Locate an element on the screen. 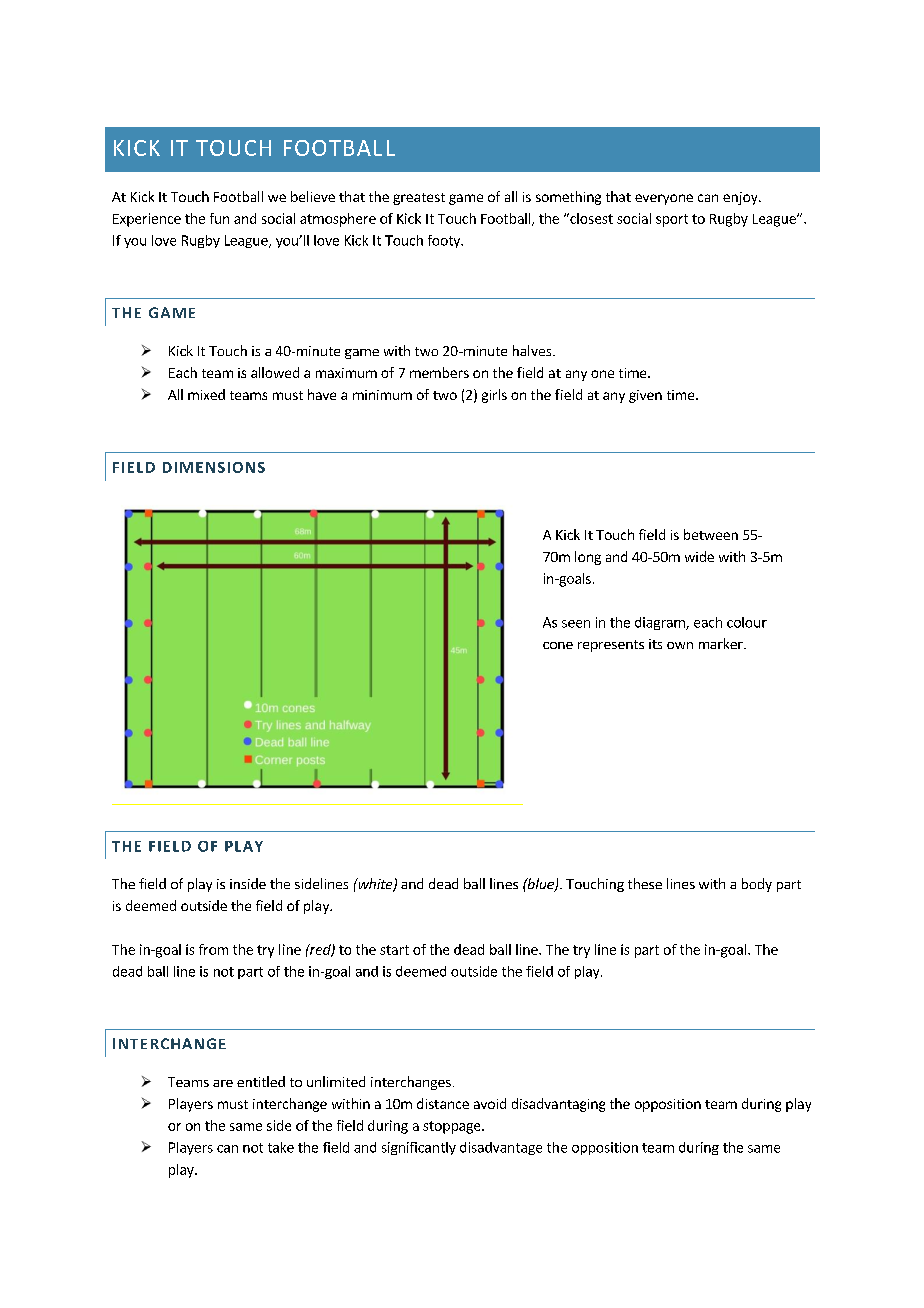 The height and width of the screenshot is (1308, 924). footy is located at coordinates (445, 241).
